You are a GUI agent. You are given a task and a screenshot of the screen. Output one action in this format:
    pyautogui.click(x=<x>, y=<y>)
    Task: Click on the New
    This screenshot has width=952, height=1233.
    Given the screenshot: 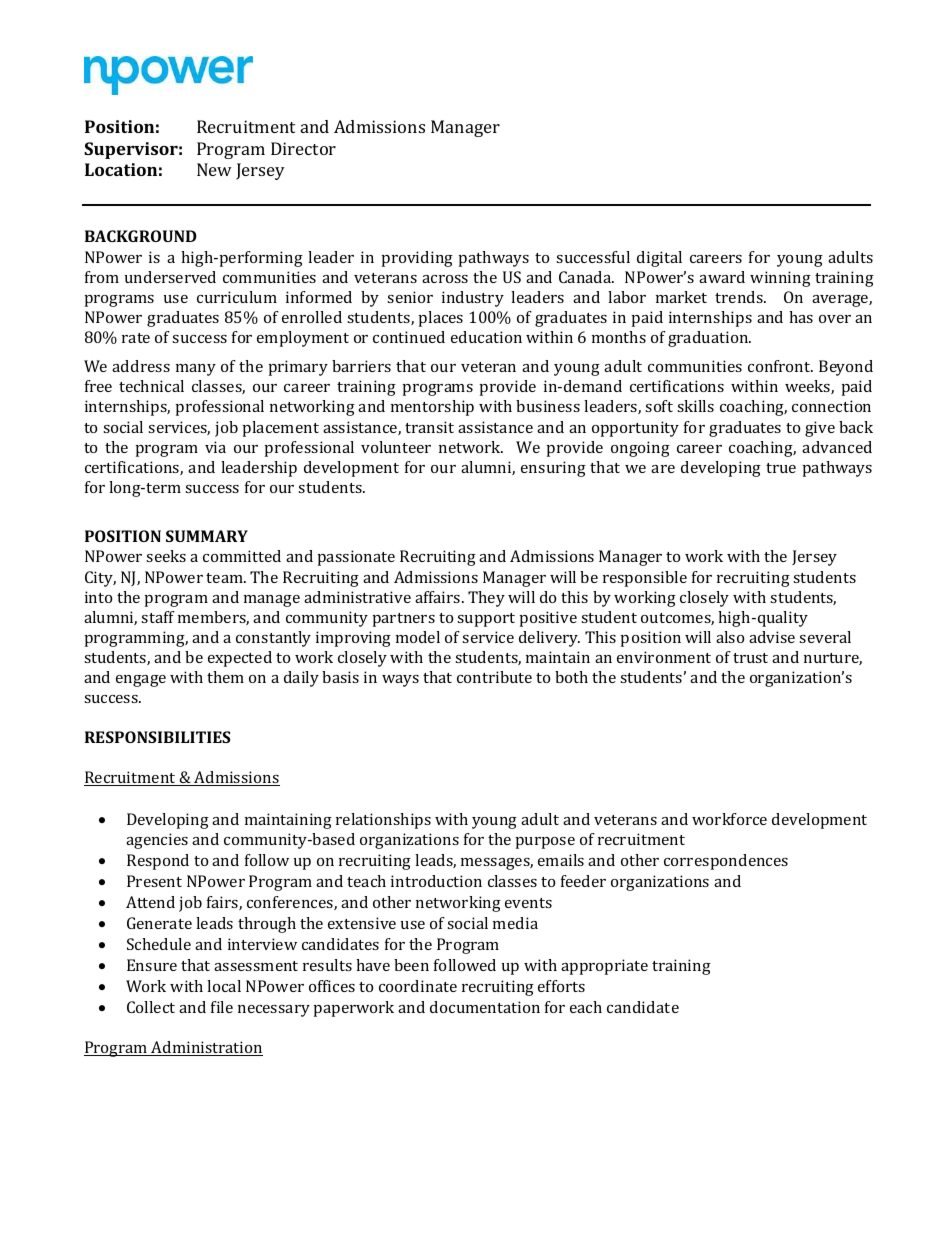 What is the action you would take?
    pyautogui.click(x=214, y=169)
